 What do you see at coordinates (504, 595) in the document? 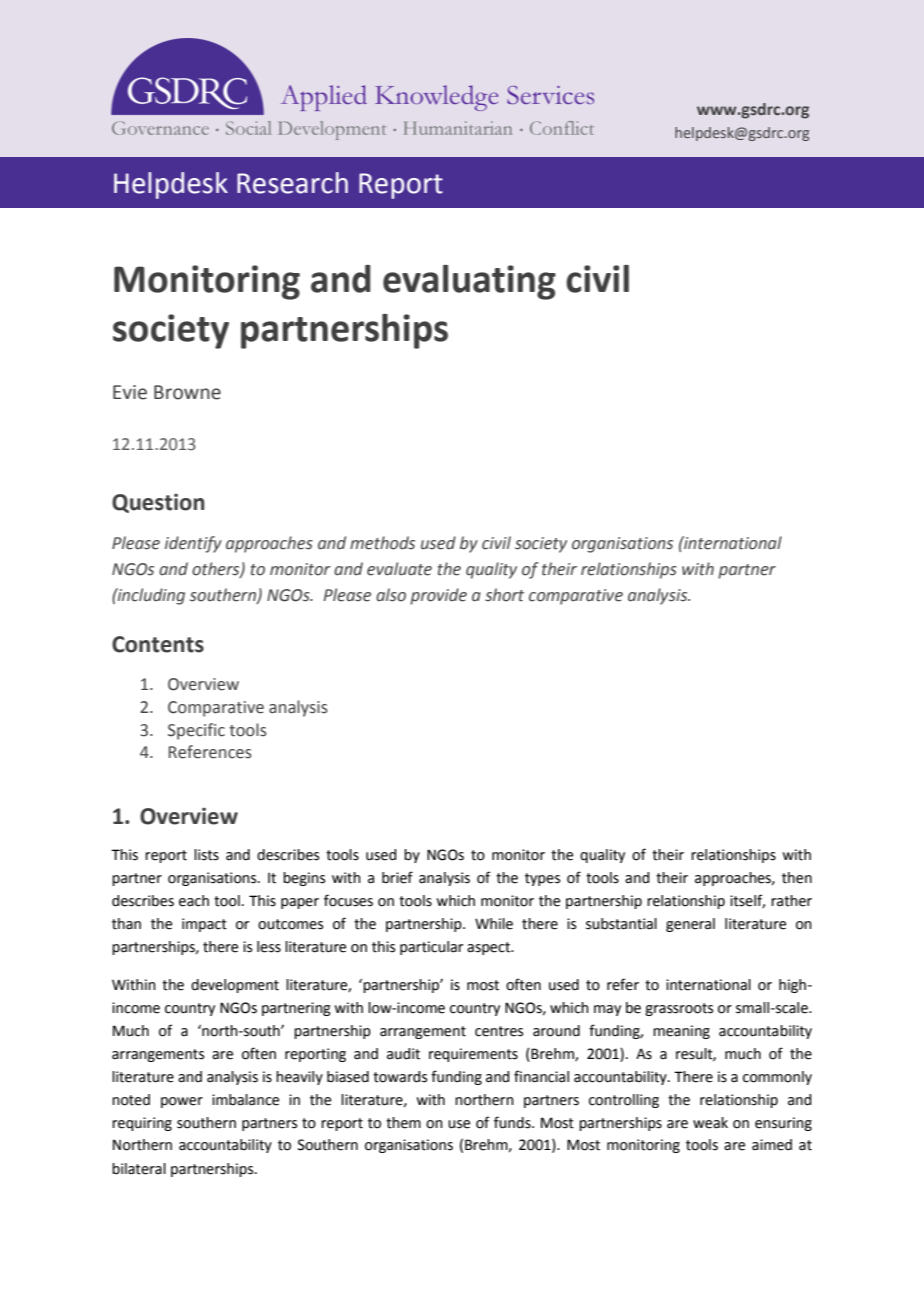
I see `short` at bounding box center [504, 595].
